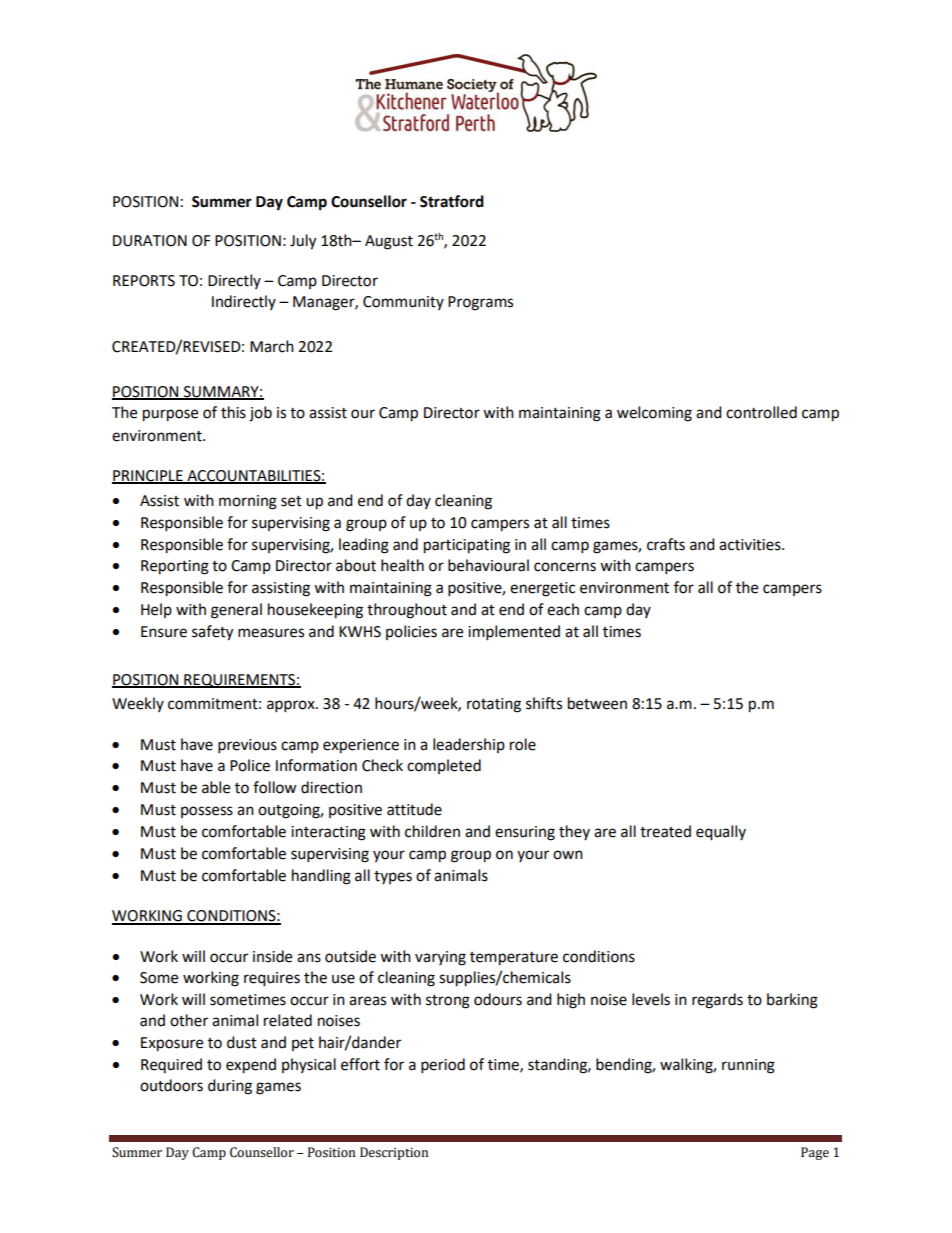 Image resolution: width=952 pixels, height=1233 pixels. Describe the element at coordinates (212, 633) in the page. I see `safety` at that location.
